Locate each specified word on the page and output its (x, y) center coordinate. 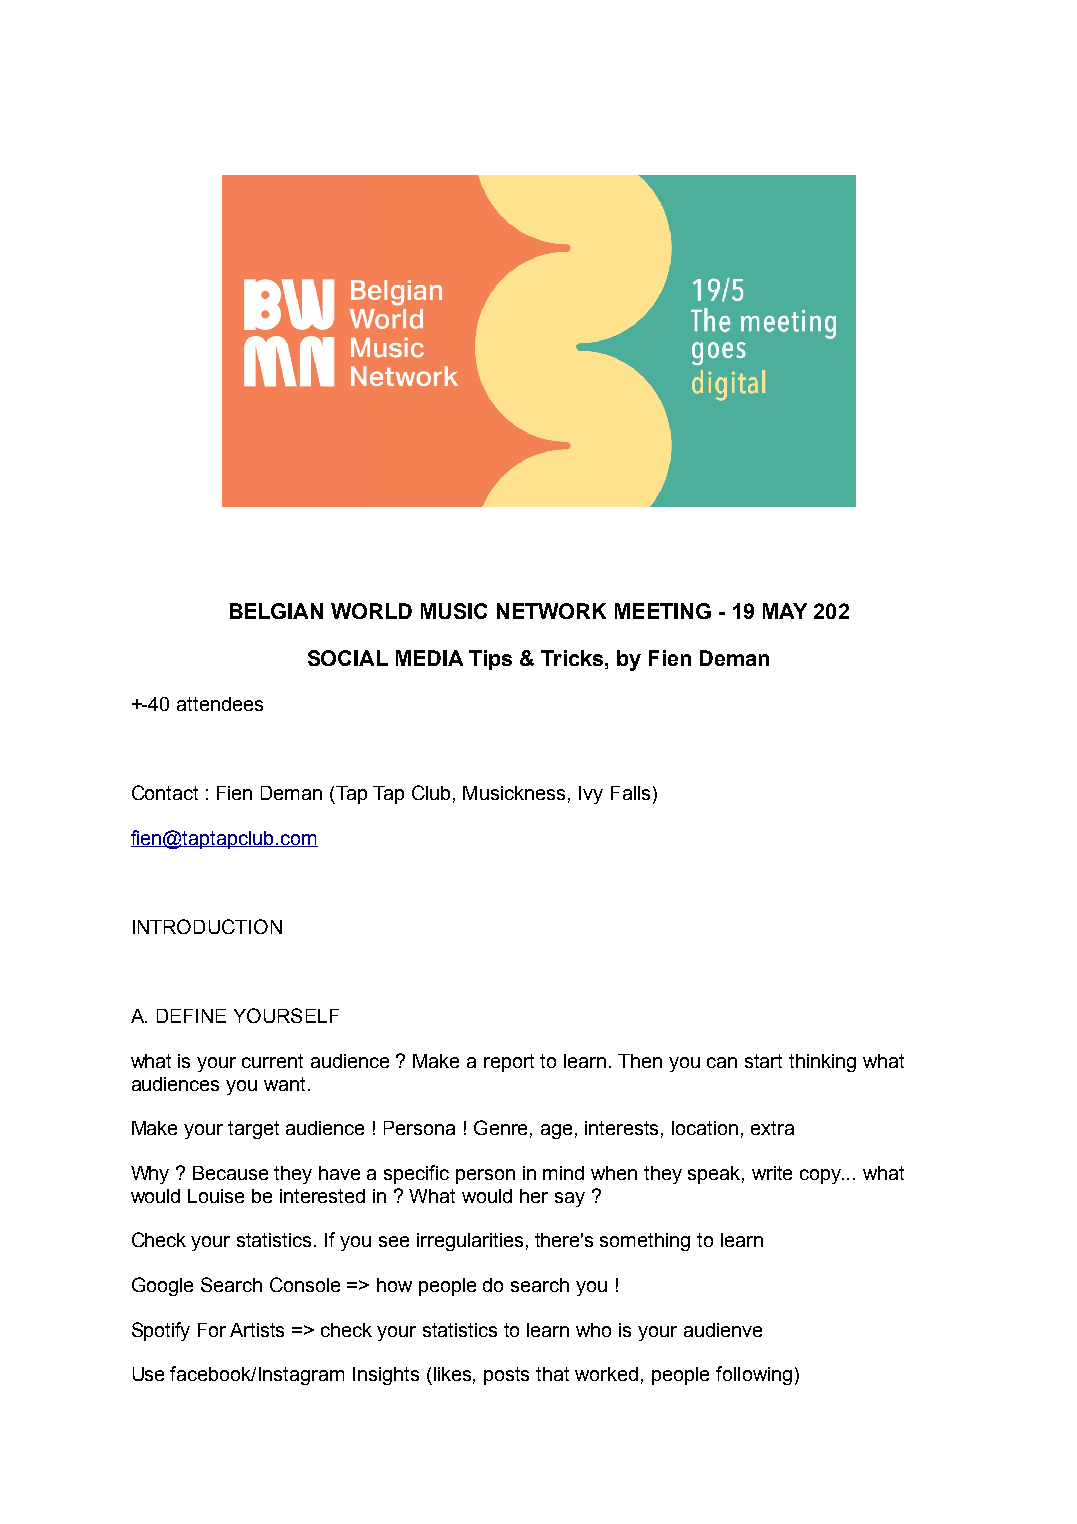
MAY (785, 611)
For (212, 1330)
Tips (490, 660)
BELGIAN (276, 611)
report (509, 1063)
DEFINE (191, 1016)
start (763, 1061)
